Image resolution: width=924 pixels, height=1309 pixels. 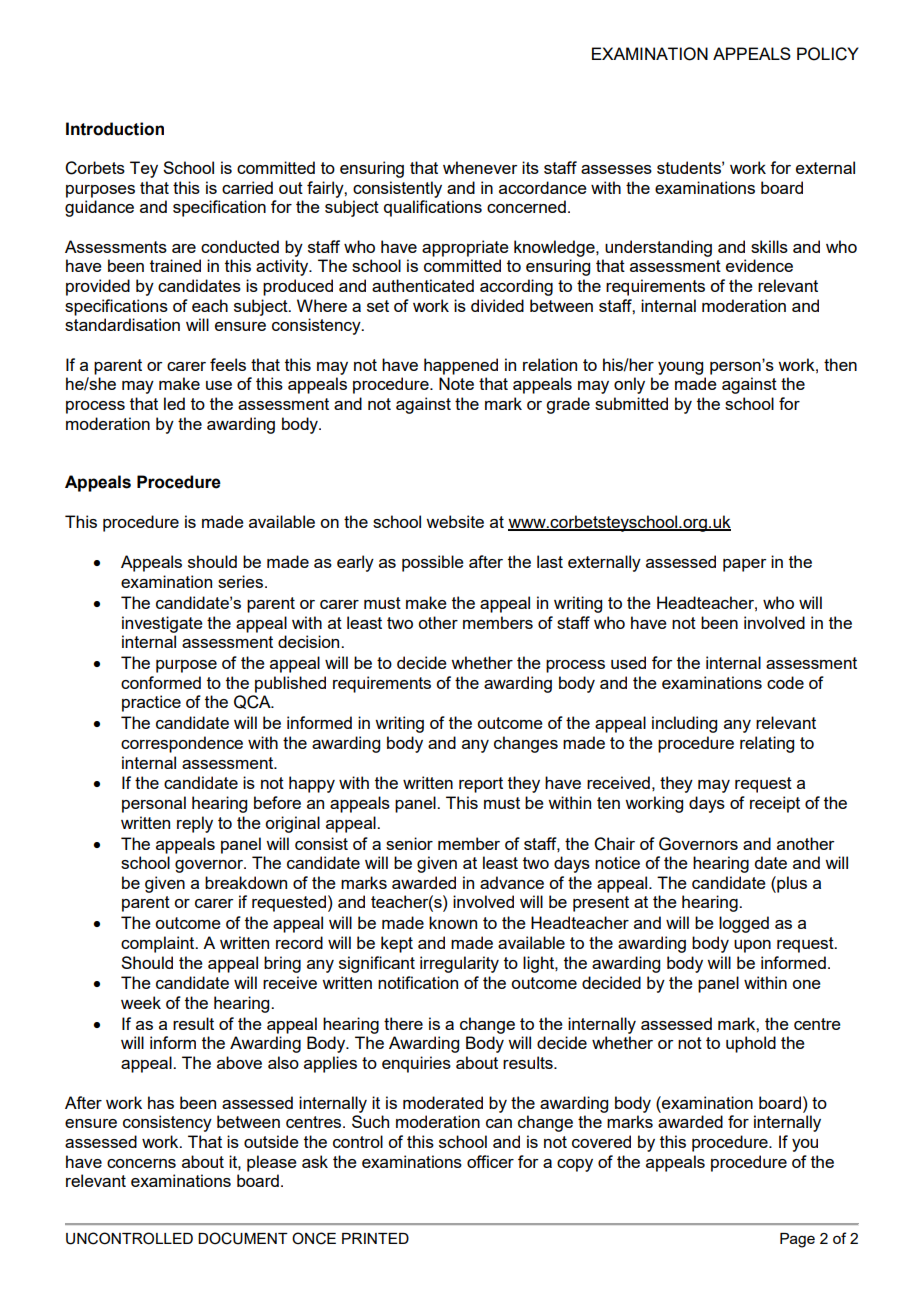 I want to click on POLICY, so click(x=828, y=54).
